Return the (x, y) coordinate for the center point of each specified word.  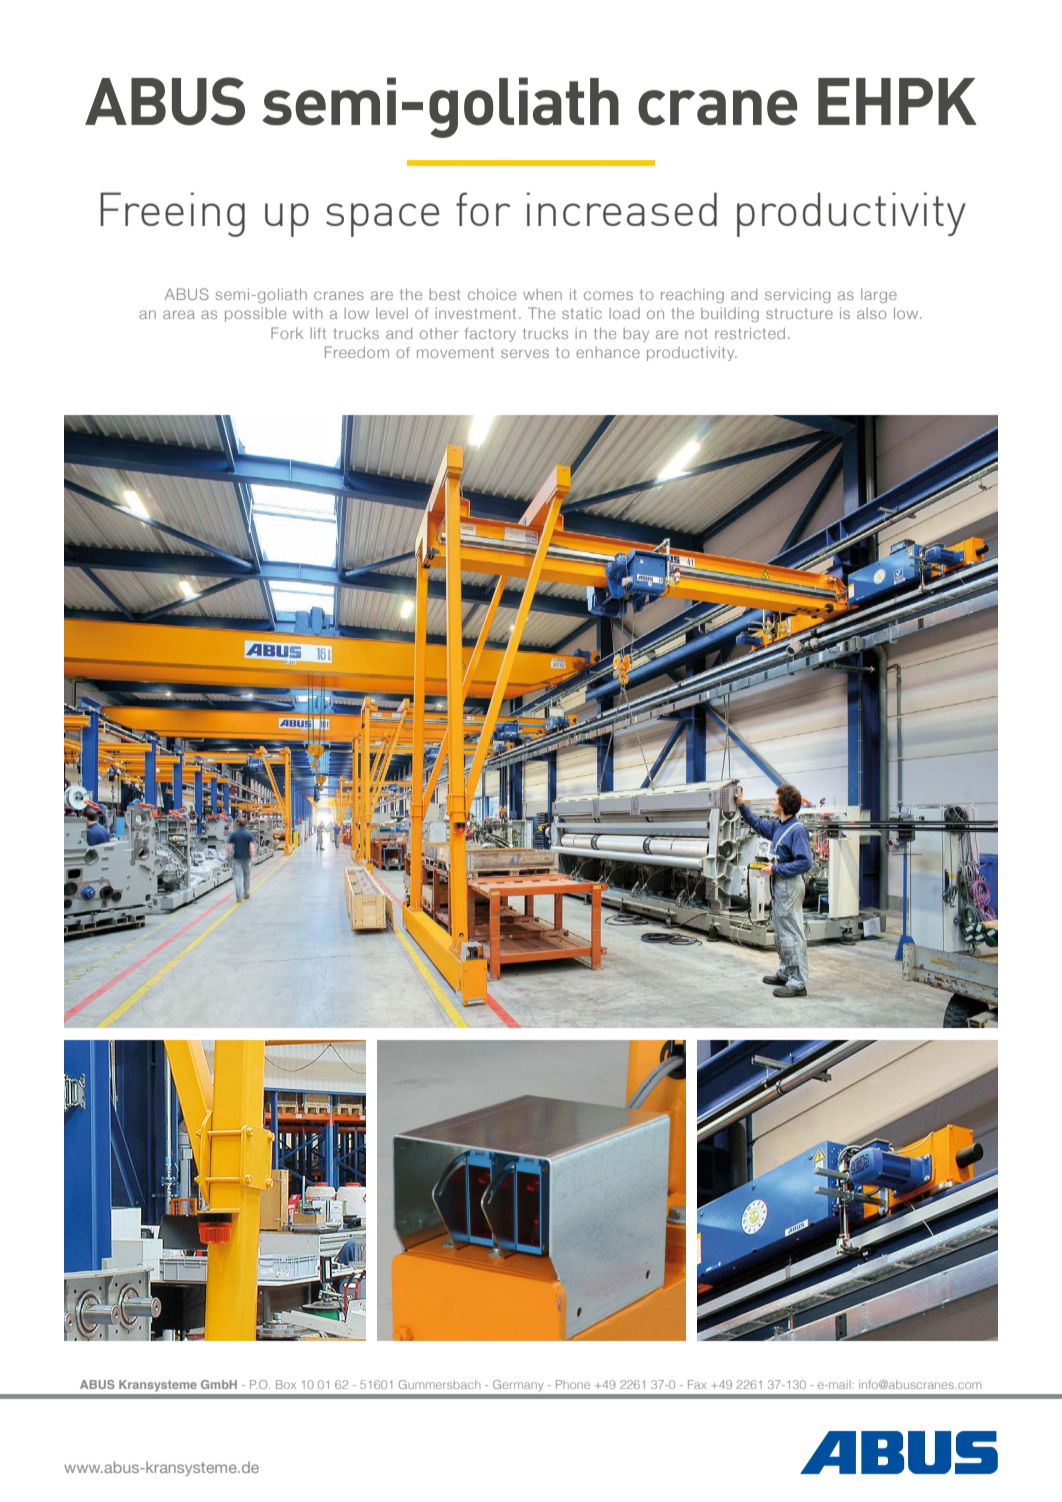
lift (318, 333)
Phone (573, 1384)
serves (525, 353)
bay (636, 335)
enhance (608, 352)
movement (455, 352)
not (696, 333)
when (542, 294)
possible (255, 315)
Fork (287, 333)
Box (286, 1384)
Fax (697, 1384)
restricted (750, 333)
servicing (797, 295)
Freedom (357, 352)
